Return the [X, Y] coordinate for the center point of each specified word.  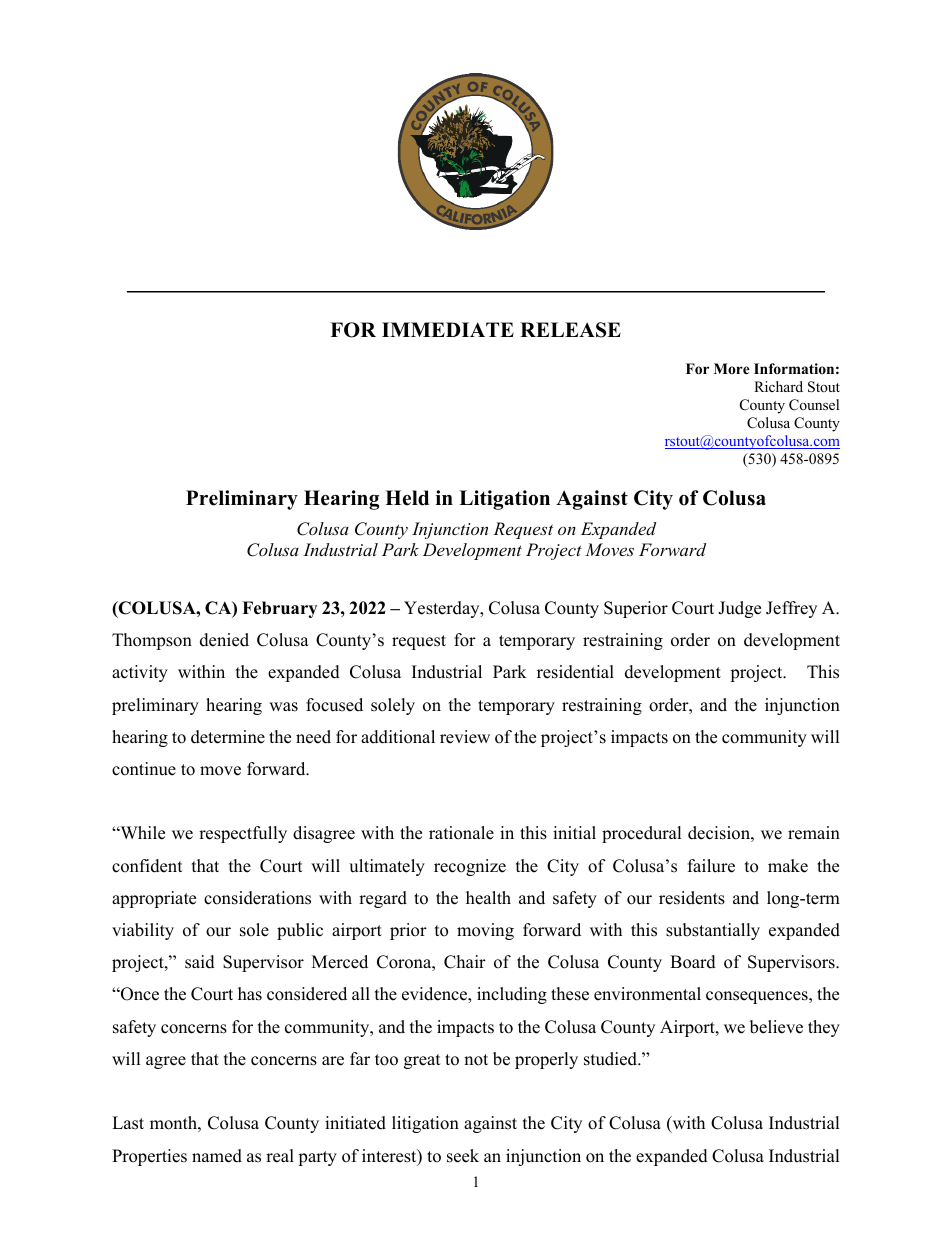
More [732, 368]
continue [144, 769]
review [465, 737]
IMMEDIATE [448, 329]
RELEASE [570, 330]
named [217, 1156]
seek [463, 1156]
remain [814, 833]
